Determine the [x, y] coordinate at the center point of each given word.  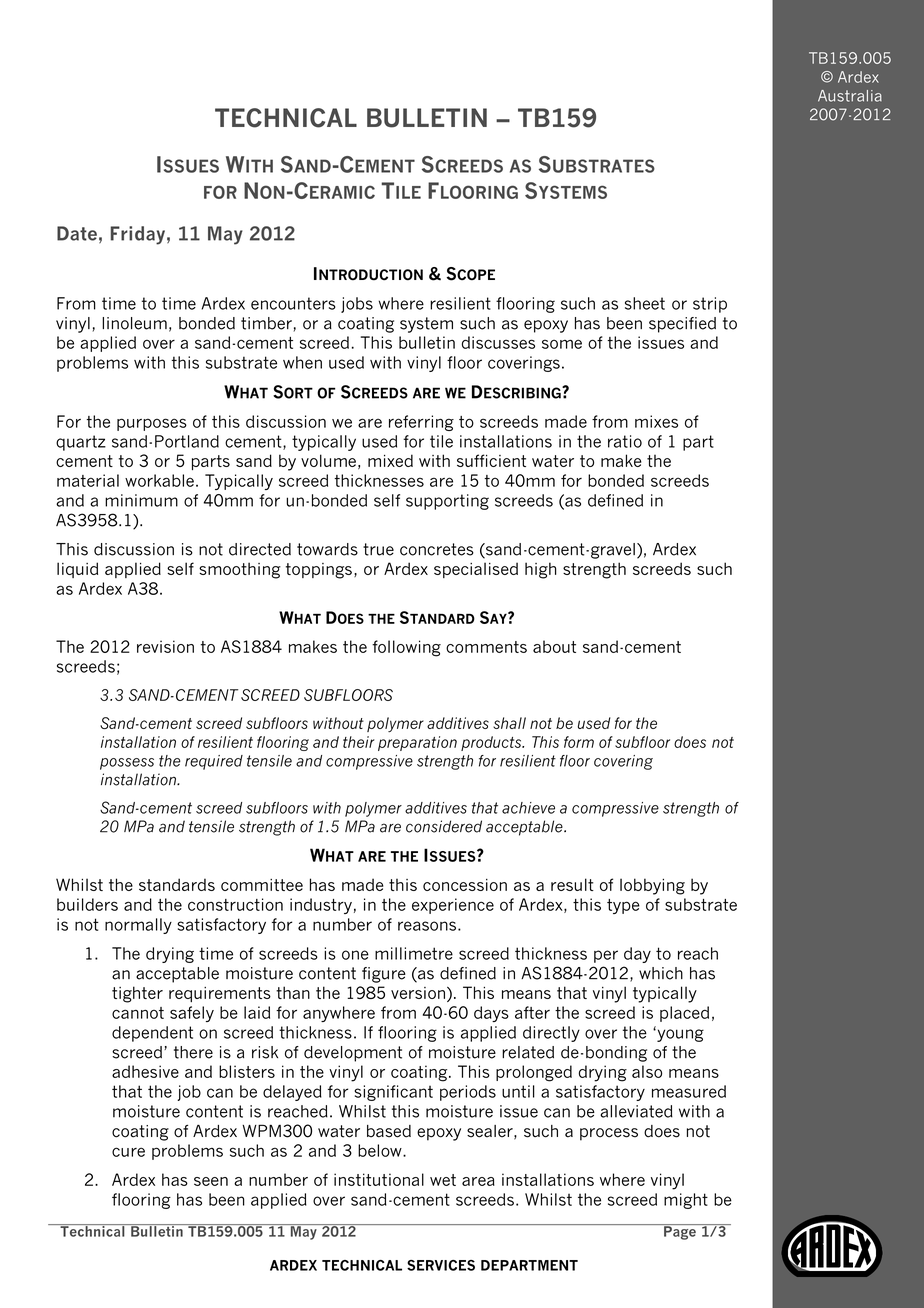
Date [77, 233]
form [579, 742]
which [661, 973]
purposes [152, 424]
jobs [357, 305]
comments [486, 647]
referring [421, 423]
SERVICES [441, 1265]
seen [211, 1181]
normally [138, 926]
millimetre [414, 953]
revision [165, 646]
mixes [656, 421]
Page [680, 1232]
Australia [850, 96]
